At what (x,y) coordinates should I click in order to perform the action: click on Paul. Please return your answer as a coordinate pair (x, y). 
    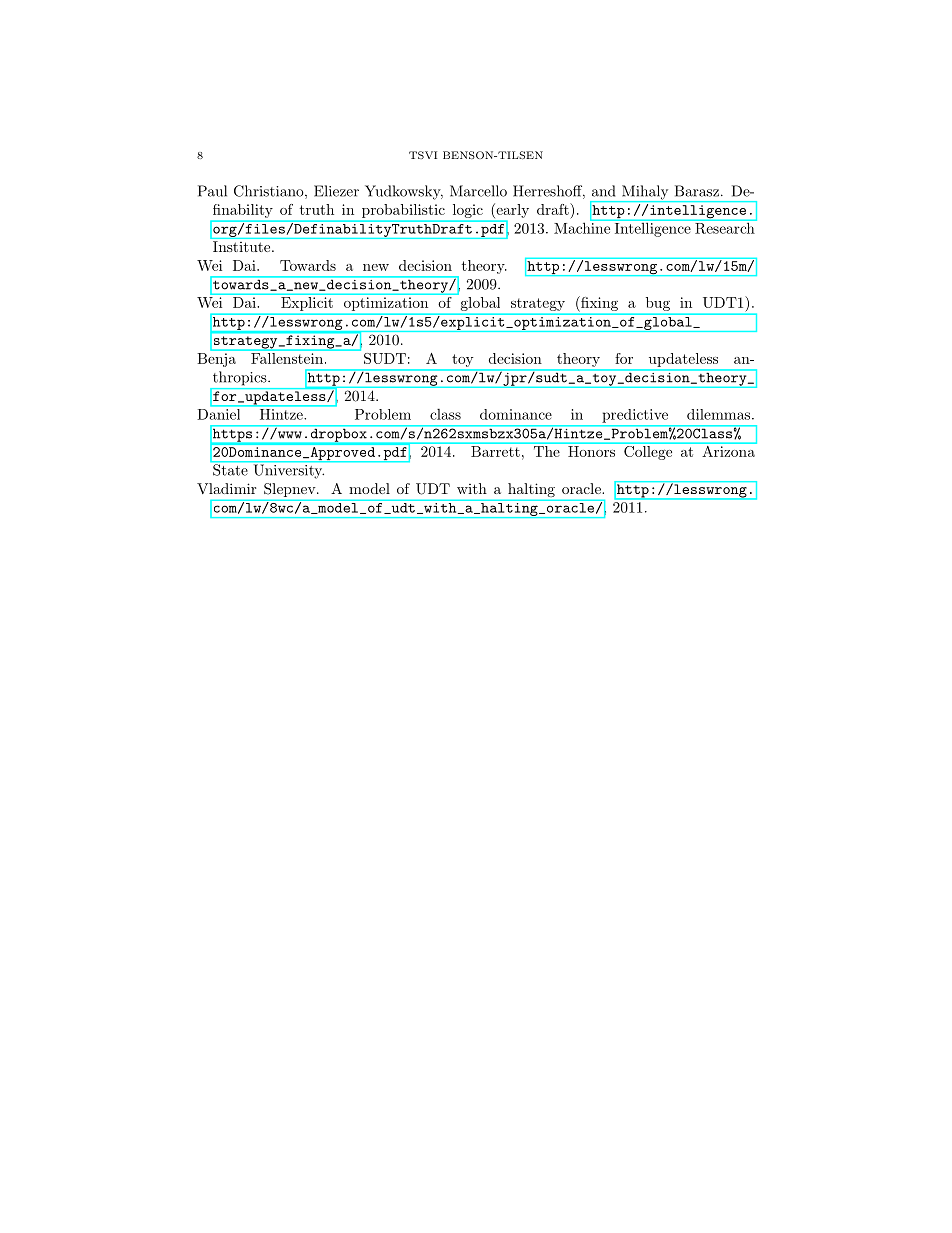
    Looking at the image, I should click on (212, 191).
